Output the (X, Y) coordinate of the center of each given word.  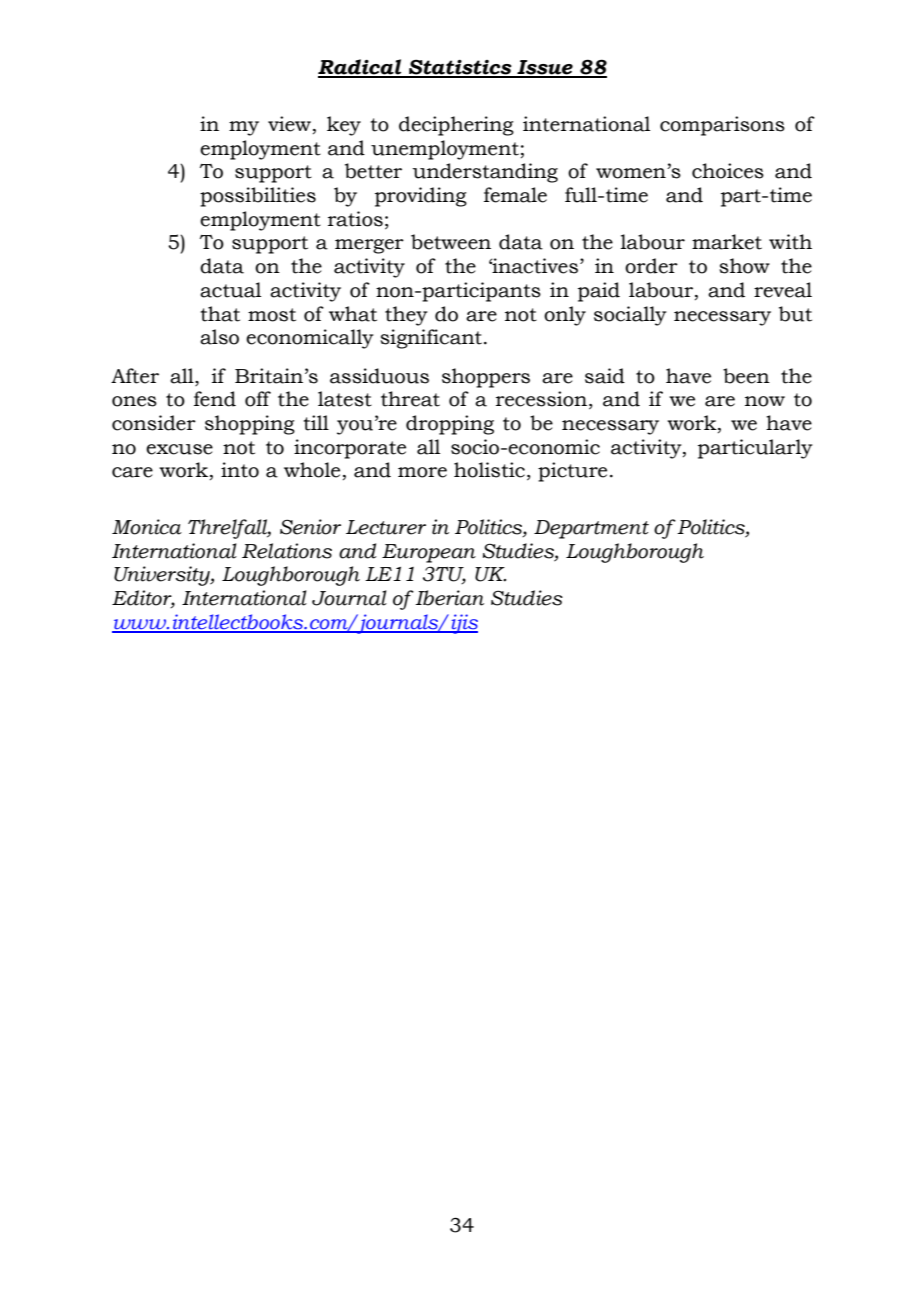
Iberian (450, 598)
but (795, 314)
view (291, 125)
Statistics (460, 68)
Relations (287, 551)
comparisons (722, 126)
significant (431, 339)
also (219, 337)
